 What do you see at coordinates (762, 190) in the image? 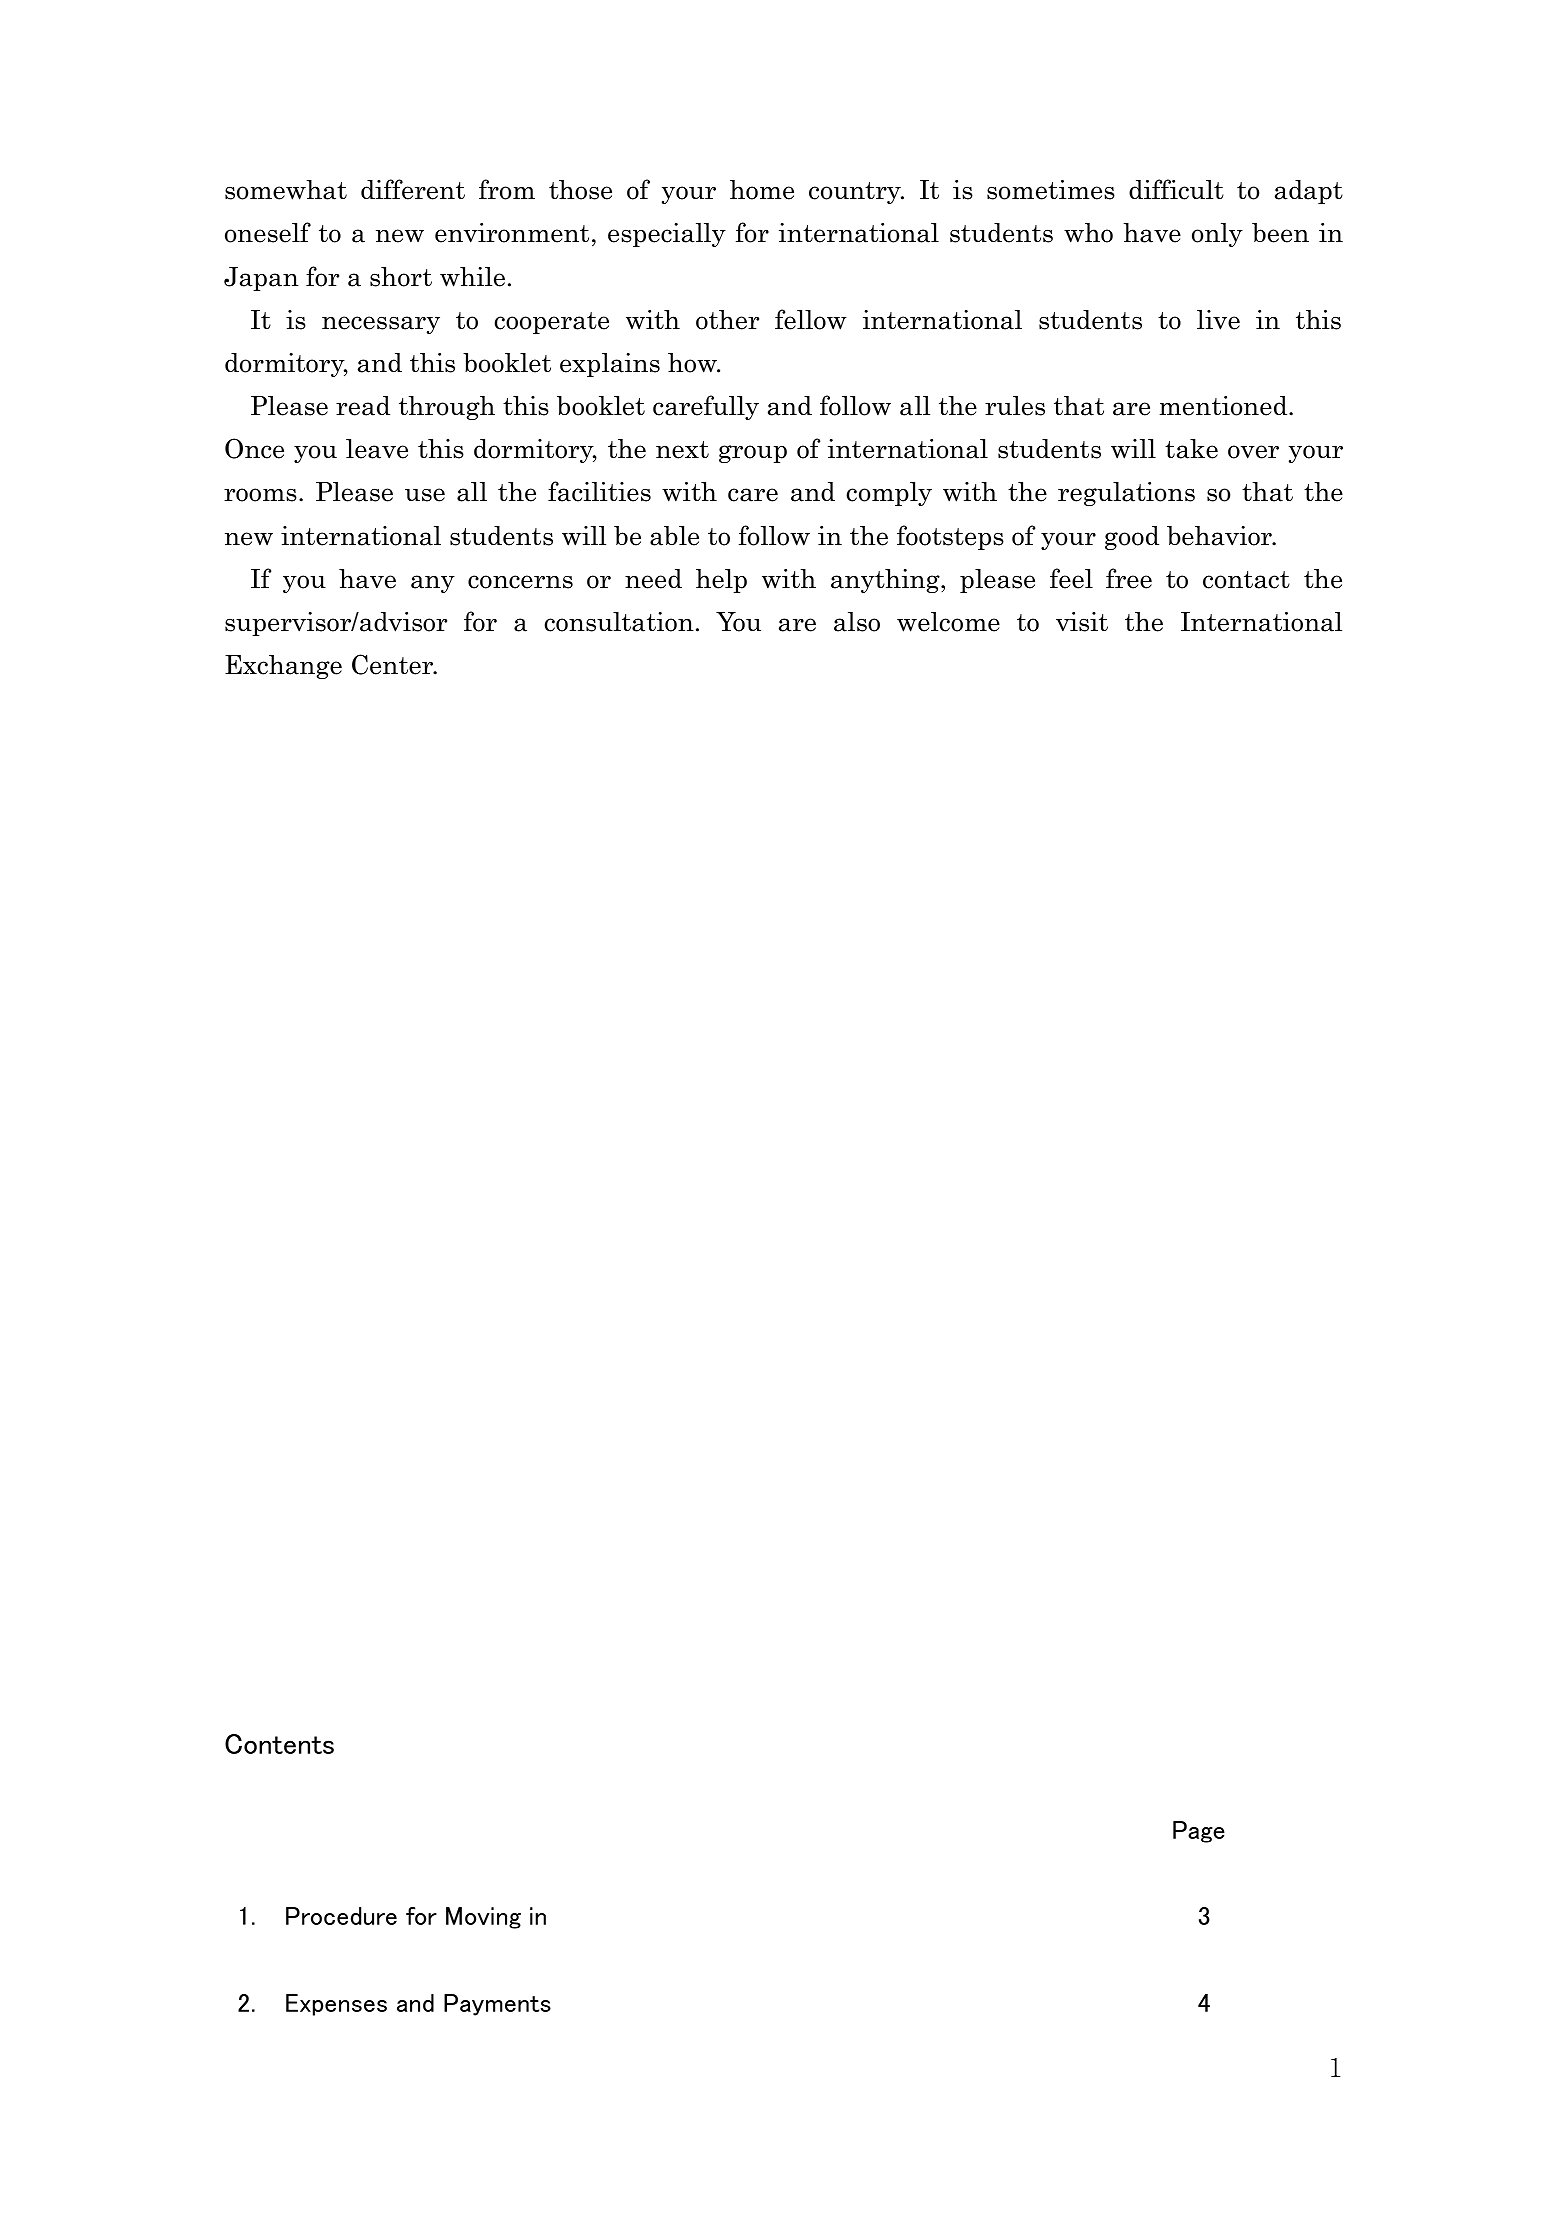
I see `home` at bounding box center [762, 190].
